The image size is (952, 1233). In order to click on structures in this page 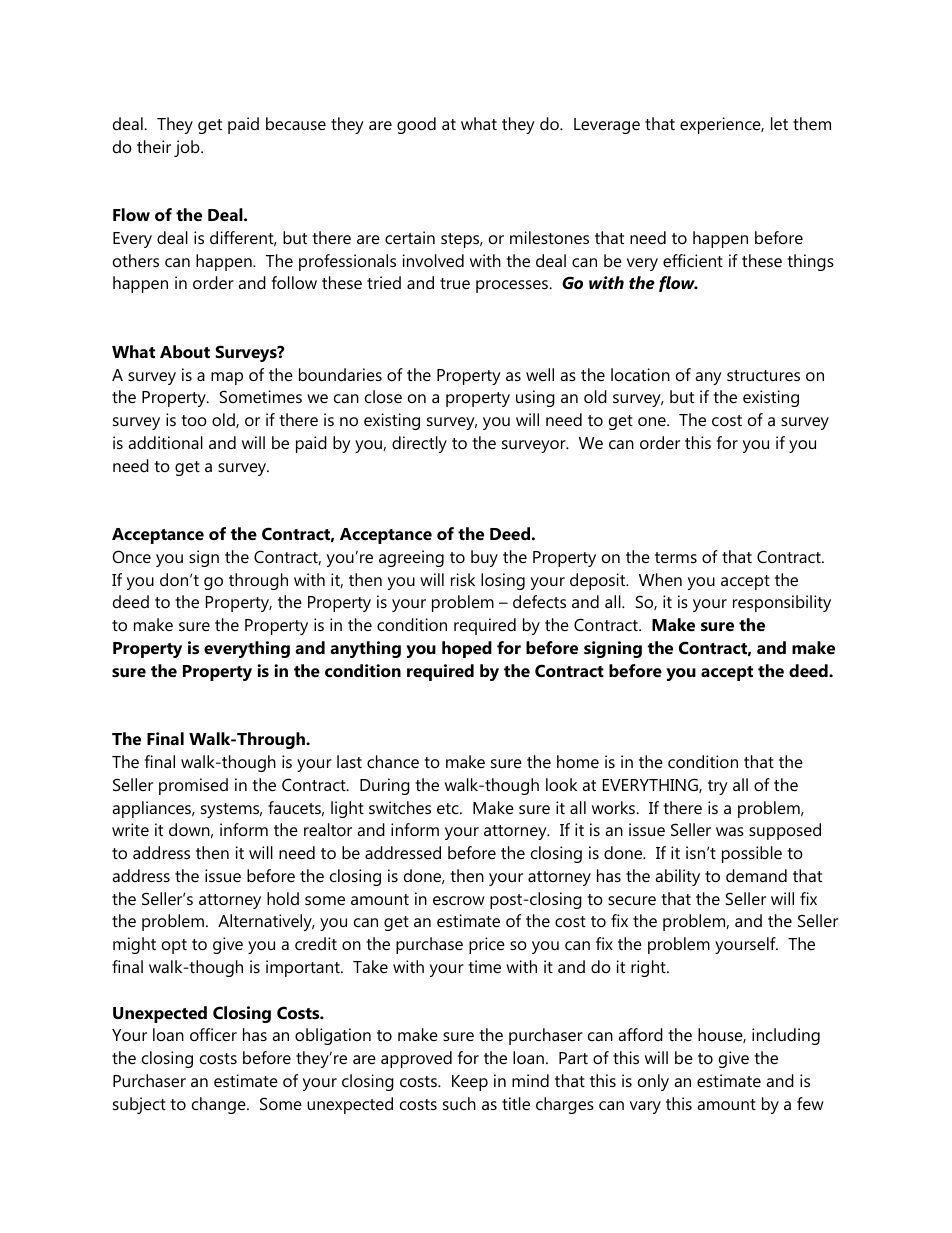, I will do `click(763, 375)`.
